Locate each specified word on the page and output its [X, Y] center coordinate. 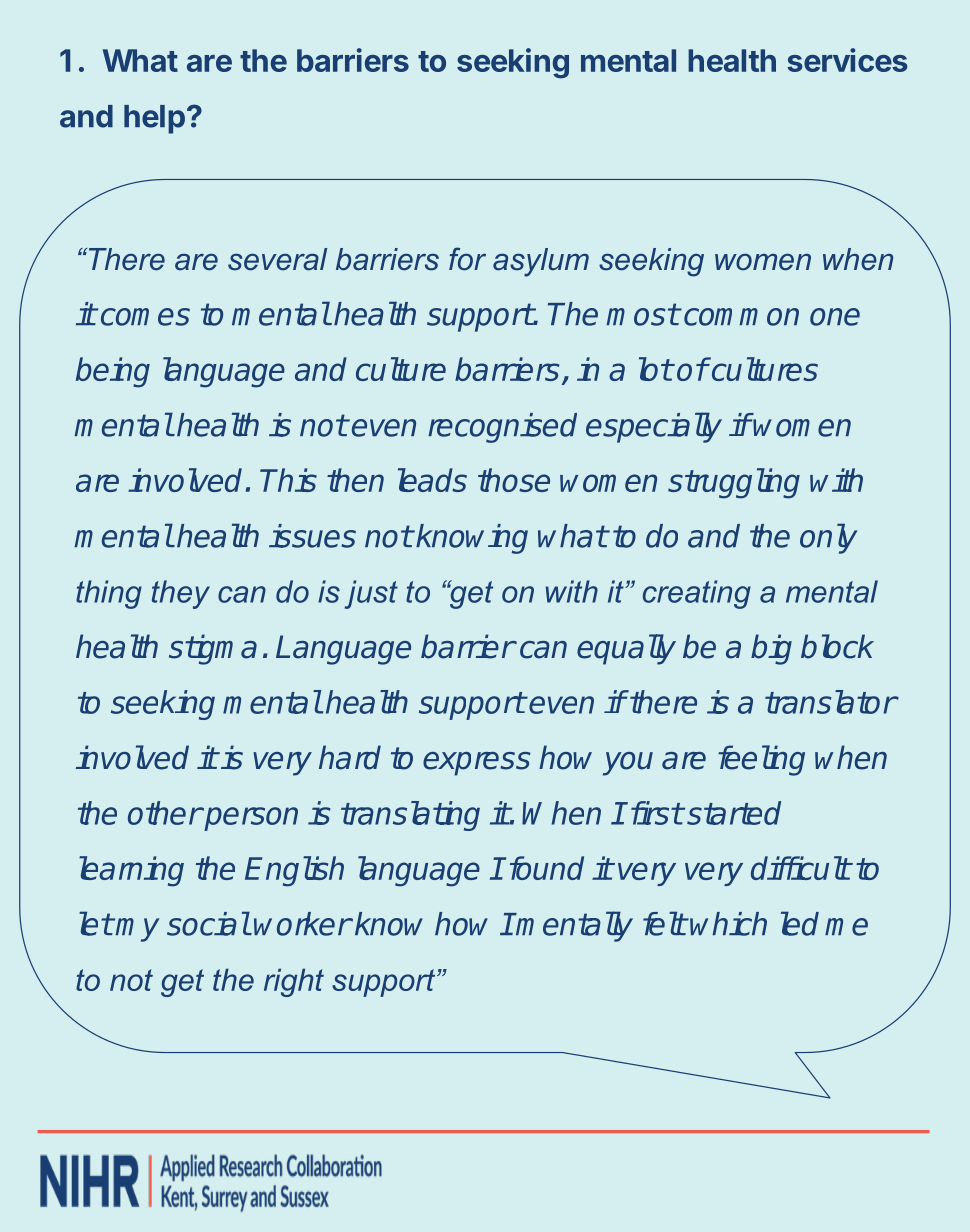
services [847, 60]
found [547, 868]
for [467, 259]
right [294, 982]
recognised [502, 428]
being [113, 372]
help [154, 119]
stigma [213, 649]
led [800, 923]
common [741, 317]
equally [626, 649]
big [771, 649]
